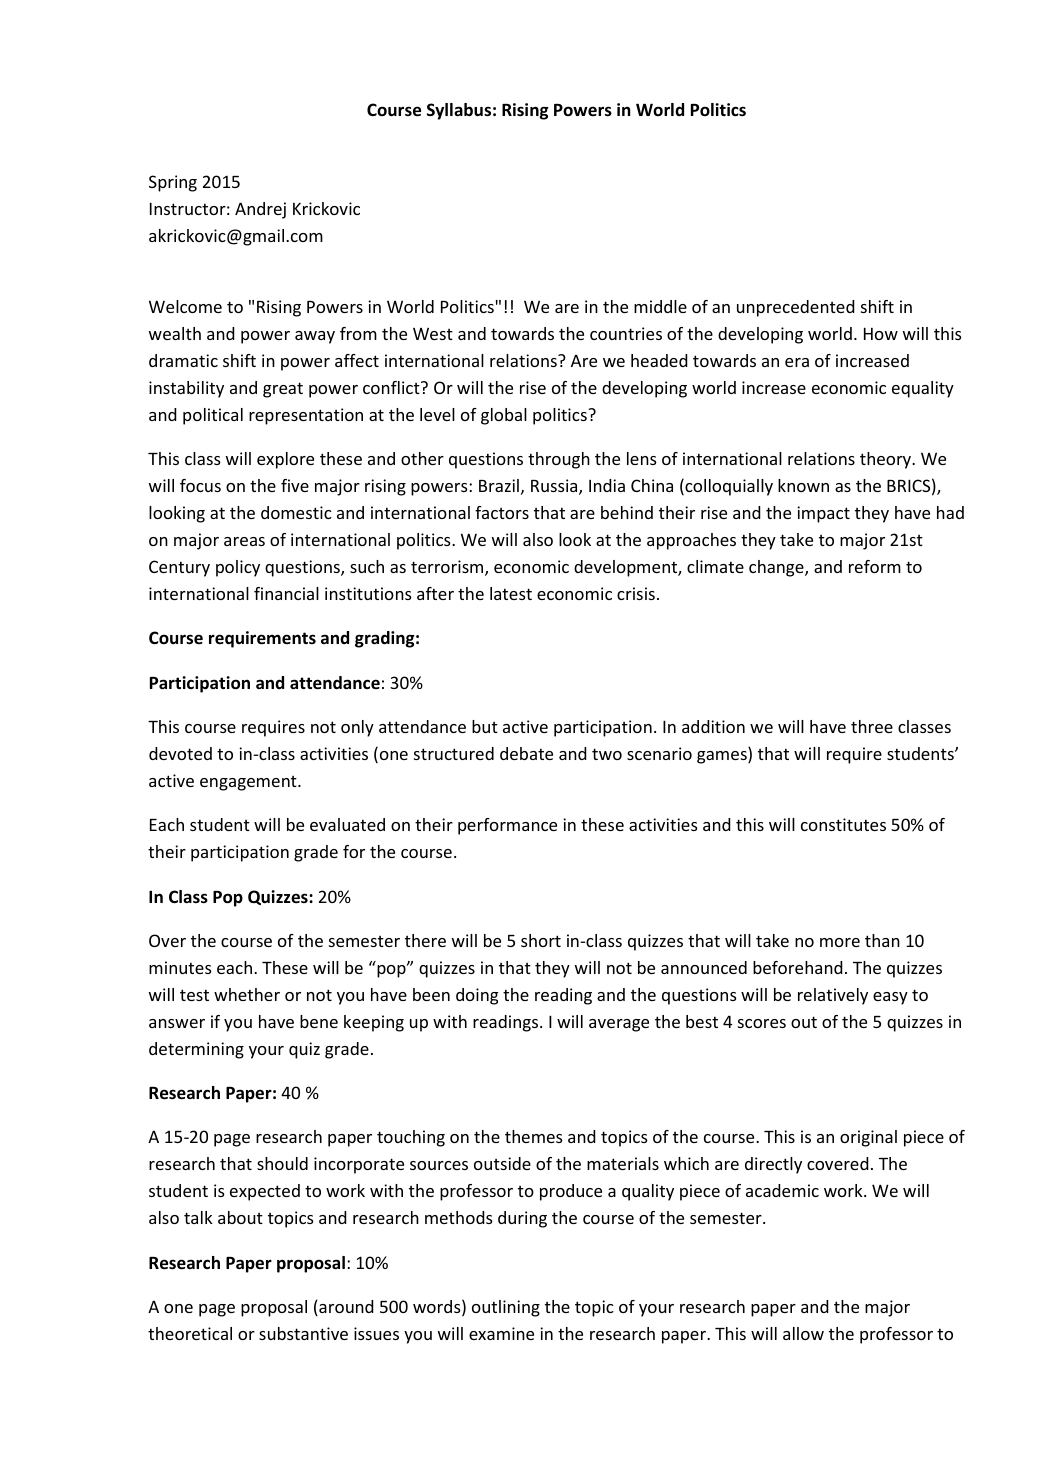 The image size is (1039, 1469). Describe the element at coordinates (660, 306) in the screenshot. I see `middle` at that location.
